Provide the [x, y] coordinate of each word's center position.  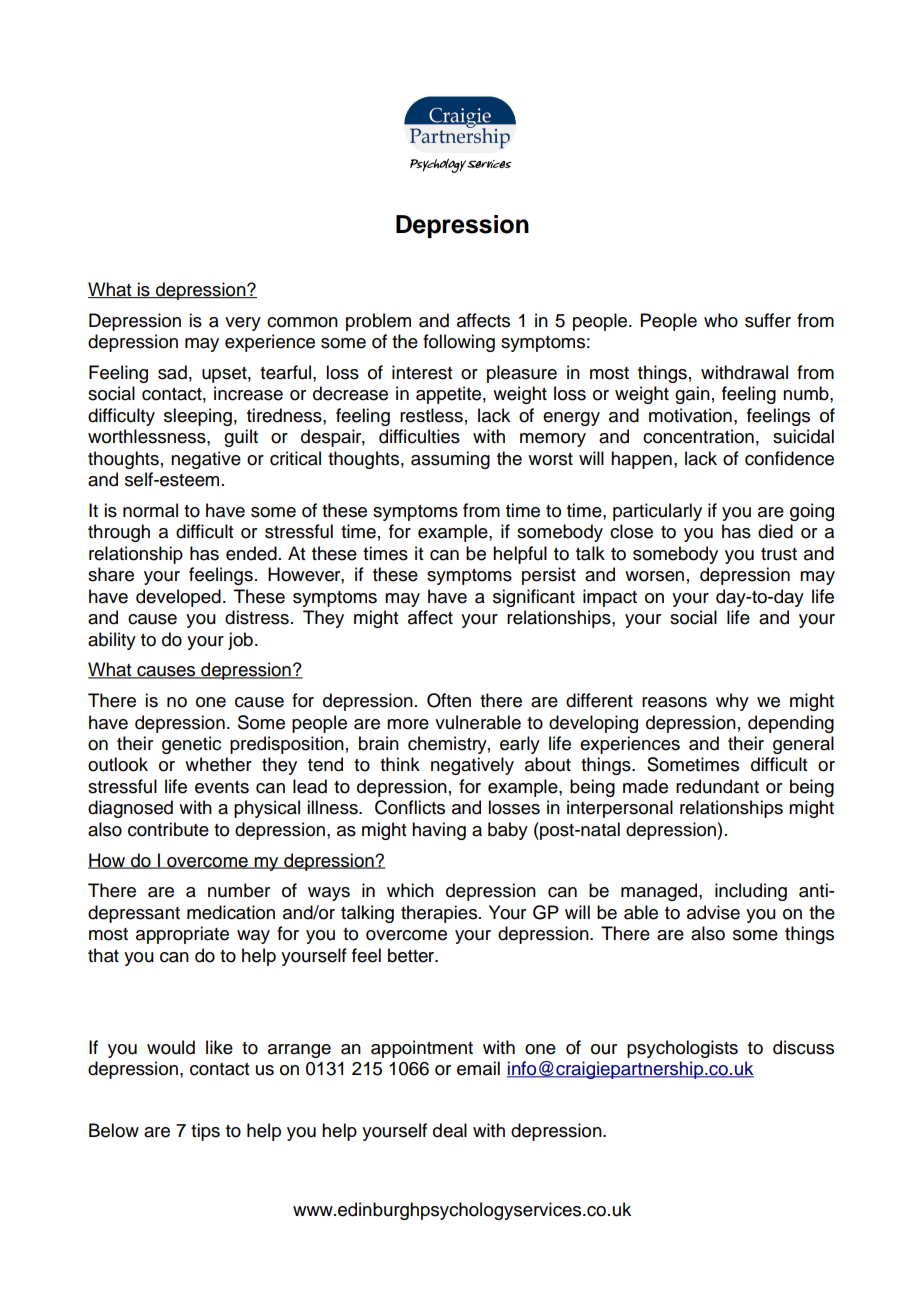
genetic [191, 745]
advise [713, 912]
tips [205, 1132]
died [775, 531]
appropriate [182, 935]
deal [450, 1130]
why [732, 702]
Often [449, 700]
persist [549, 576]
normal [150, 510]
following [459, 343]
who [721, 320]
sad [172, 372]
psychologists [682, 1049]
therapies [439, 914]
